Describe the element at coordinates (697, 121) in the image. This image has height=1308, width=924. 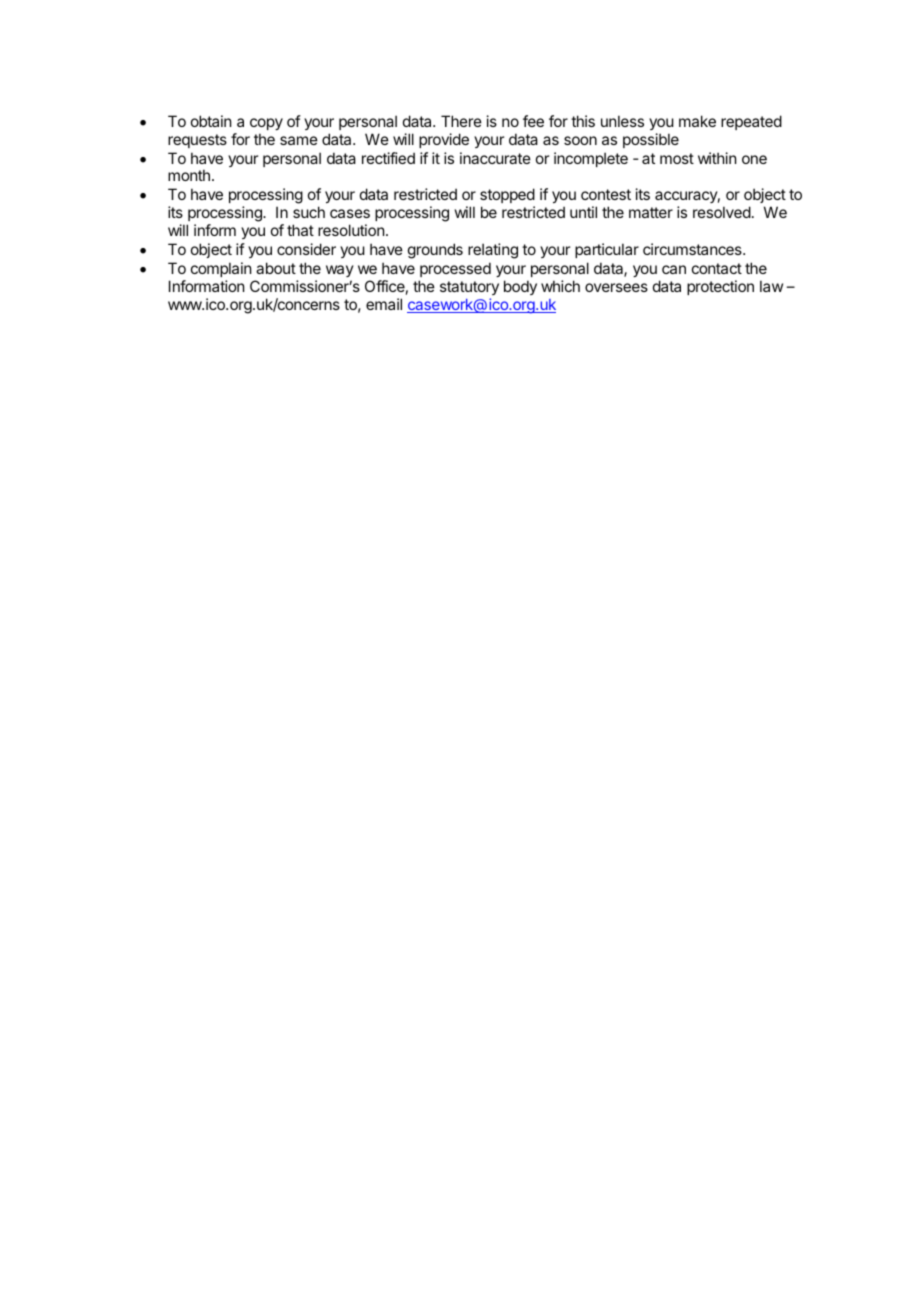
I see `make` at that location.
